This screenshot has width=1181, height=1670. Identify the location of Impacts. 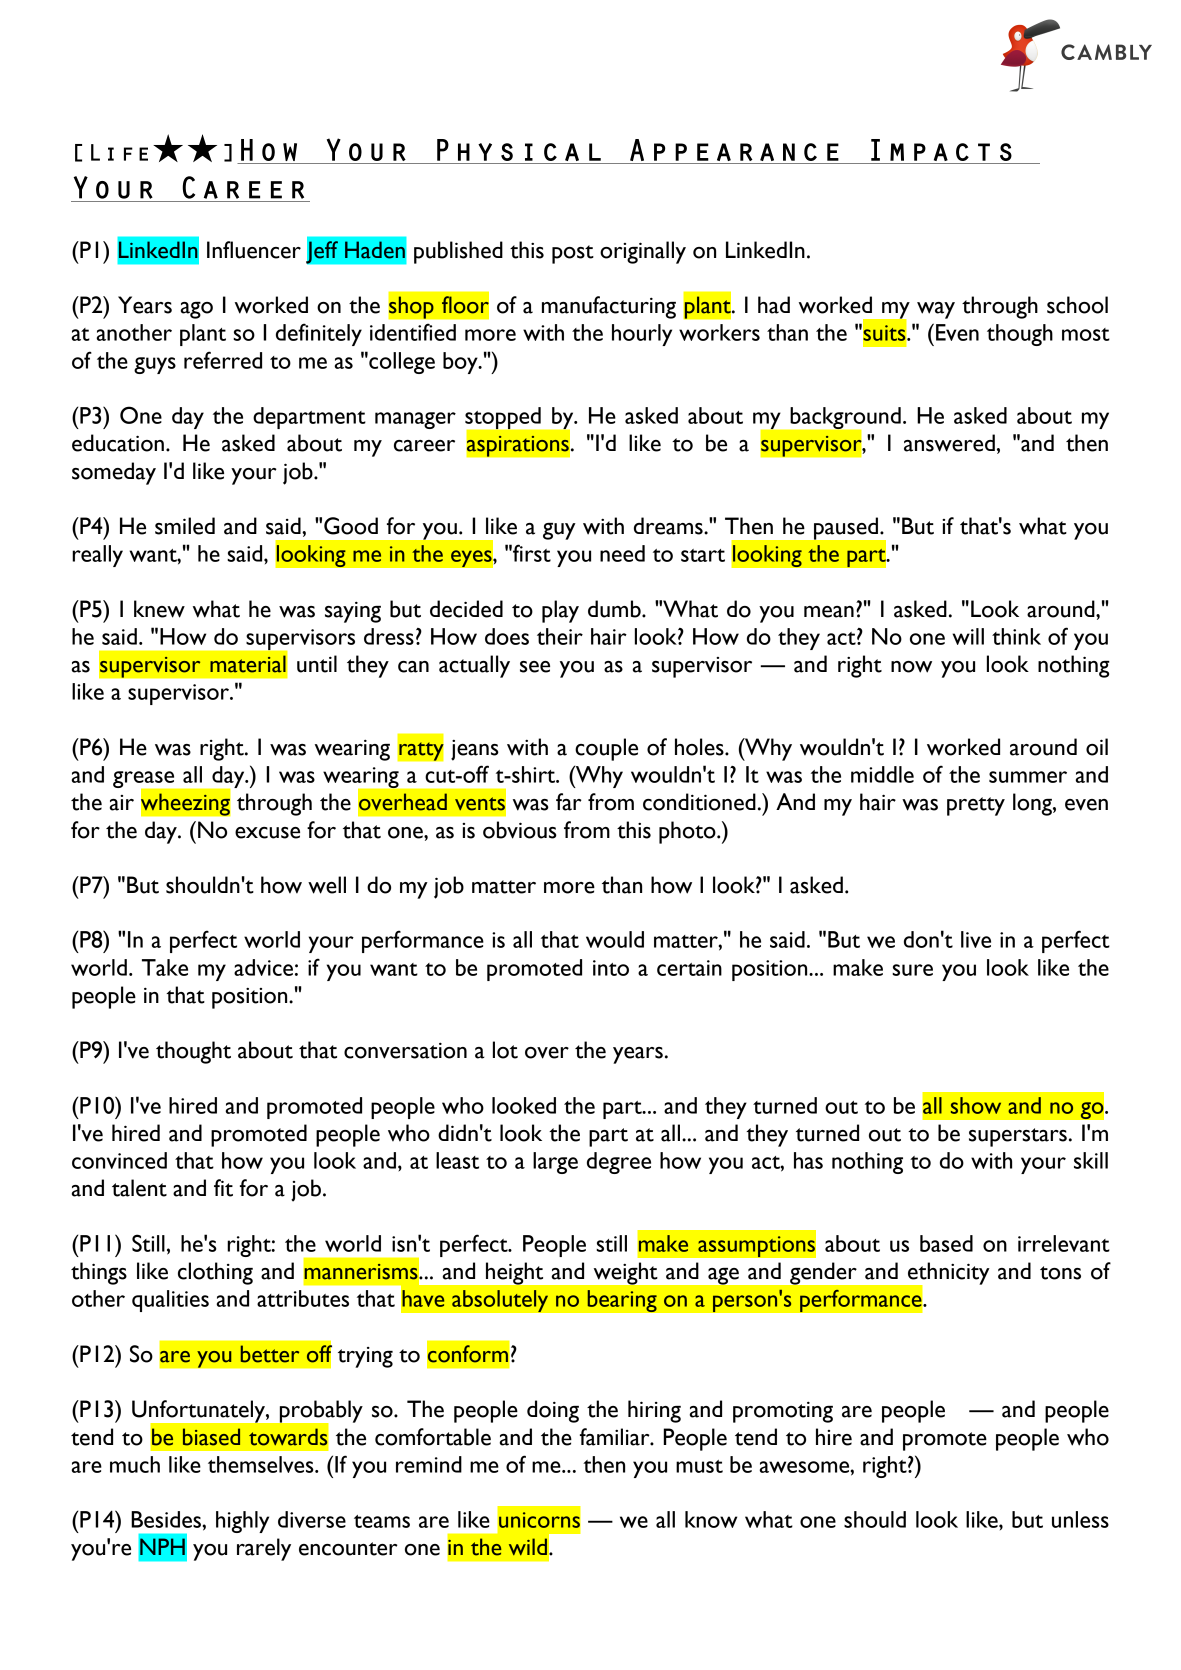
(941, 150).
